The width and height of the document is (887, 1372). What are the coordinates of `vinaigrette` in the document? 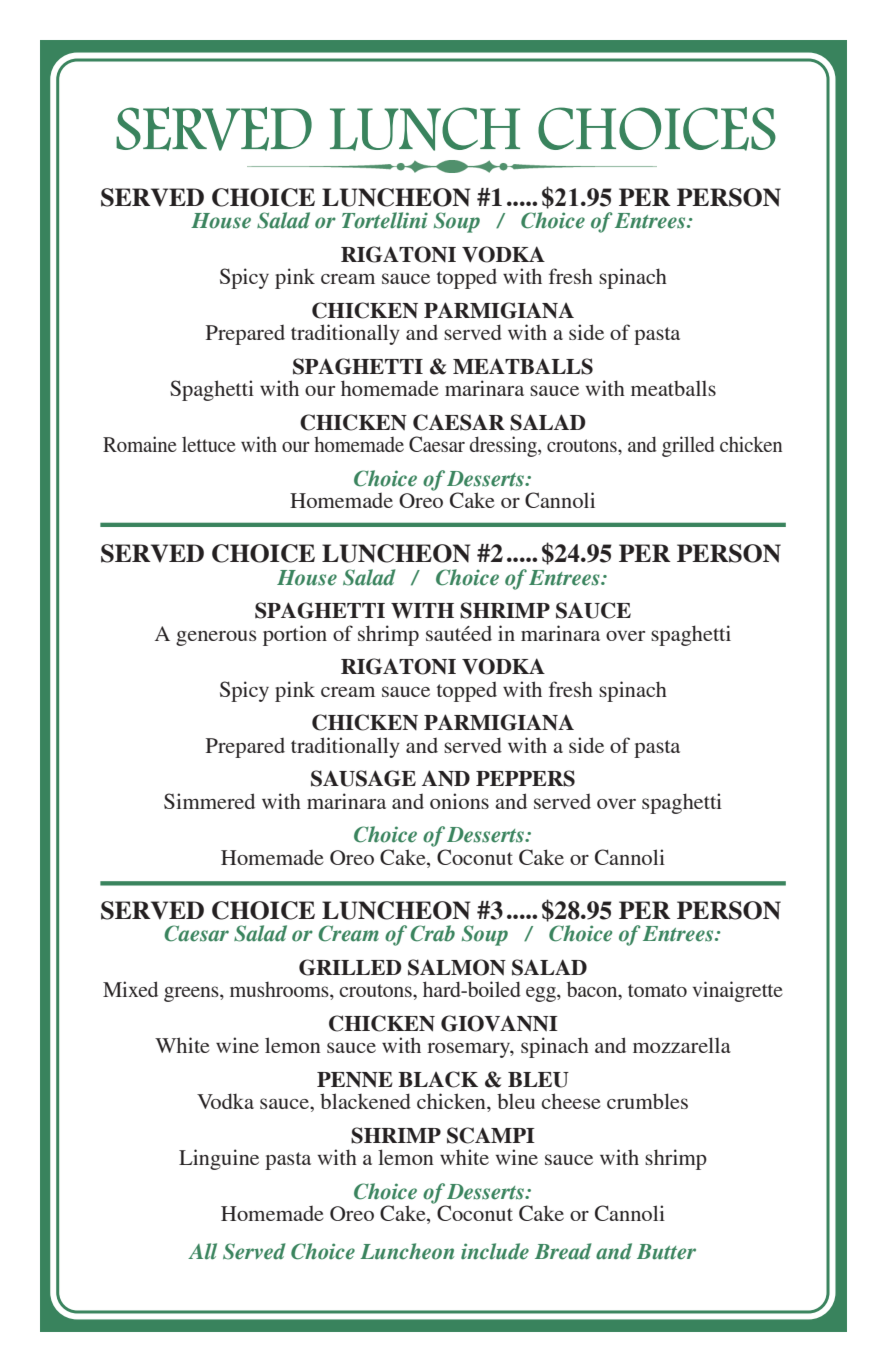 It's located at (737, 991).
